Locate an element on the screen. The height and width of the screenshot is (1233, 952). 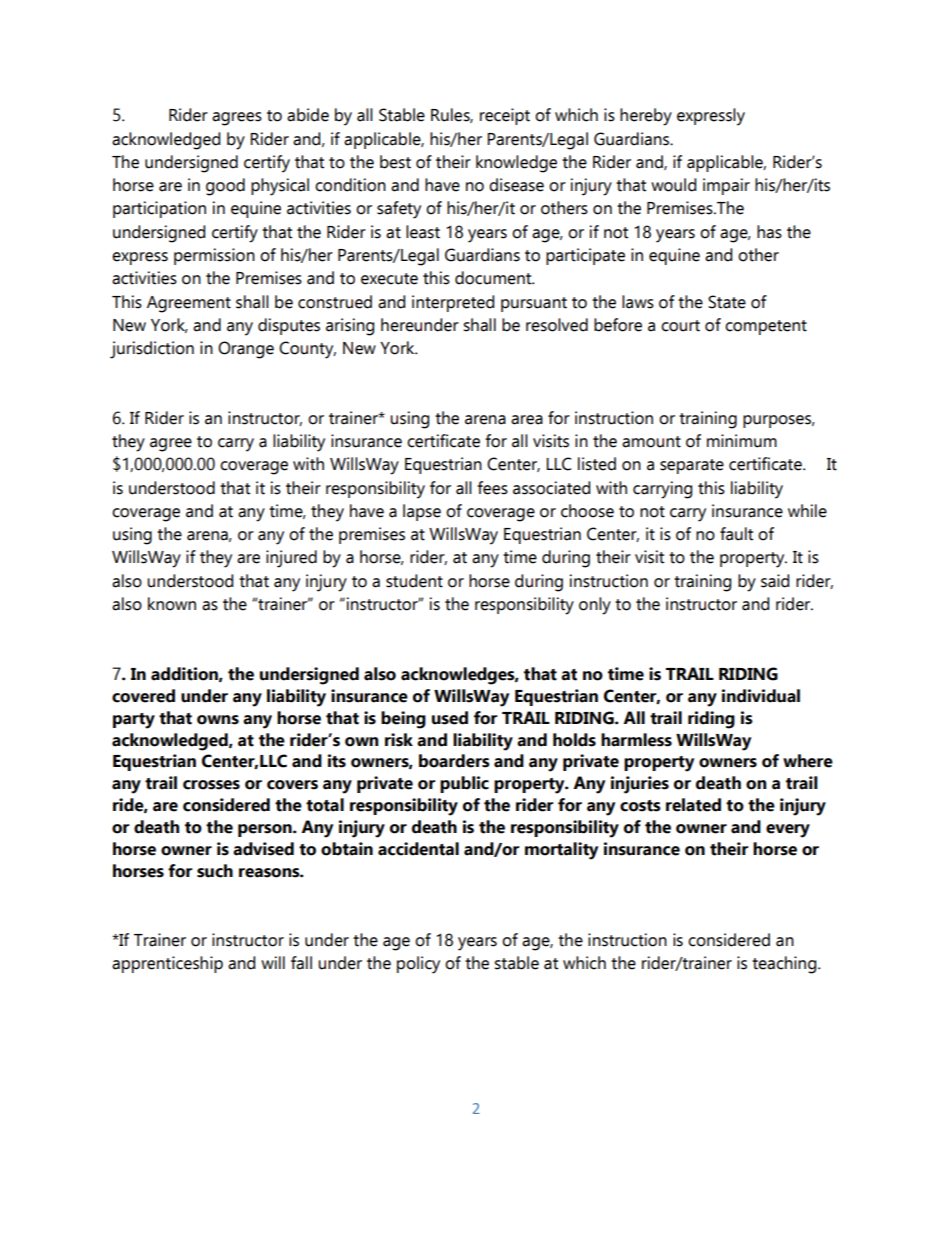
jurisdiction is located at coordinates (152, 350).
